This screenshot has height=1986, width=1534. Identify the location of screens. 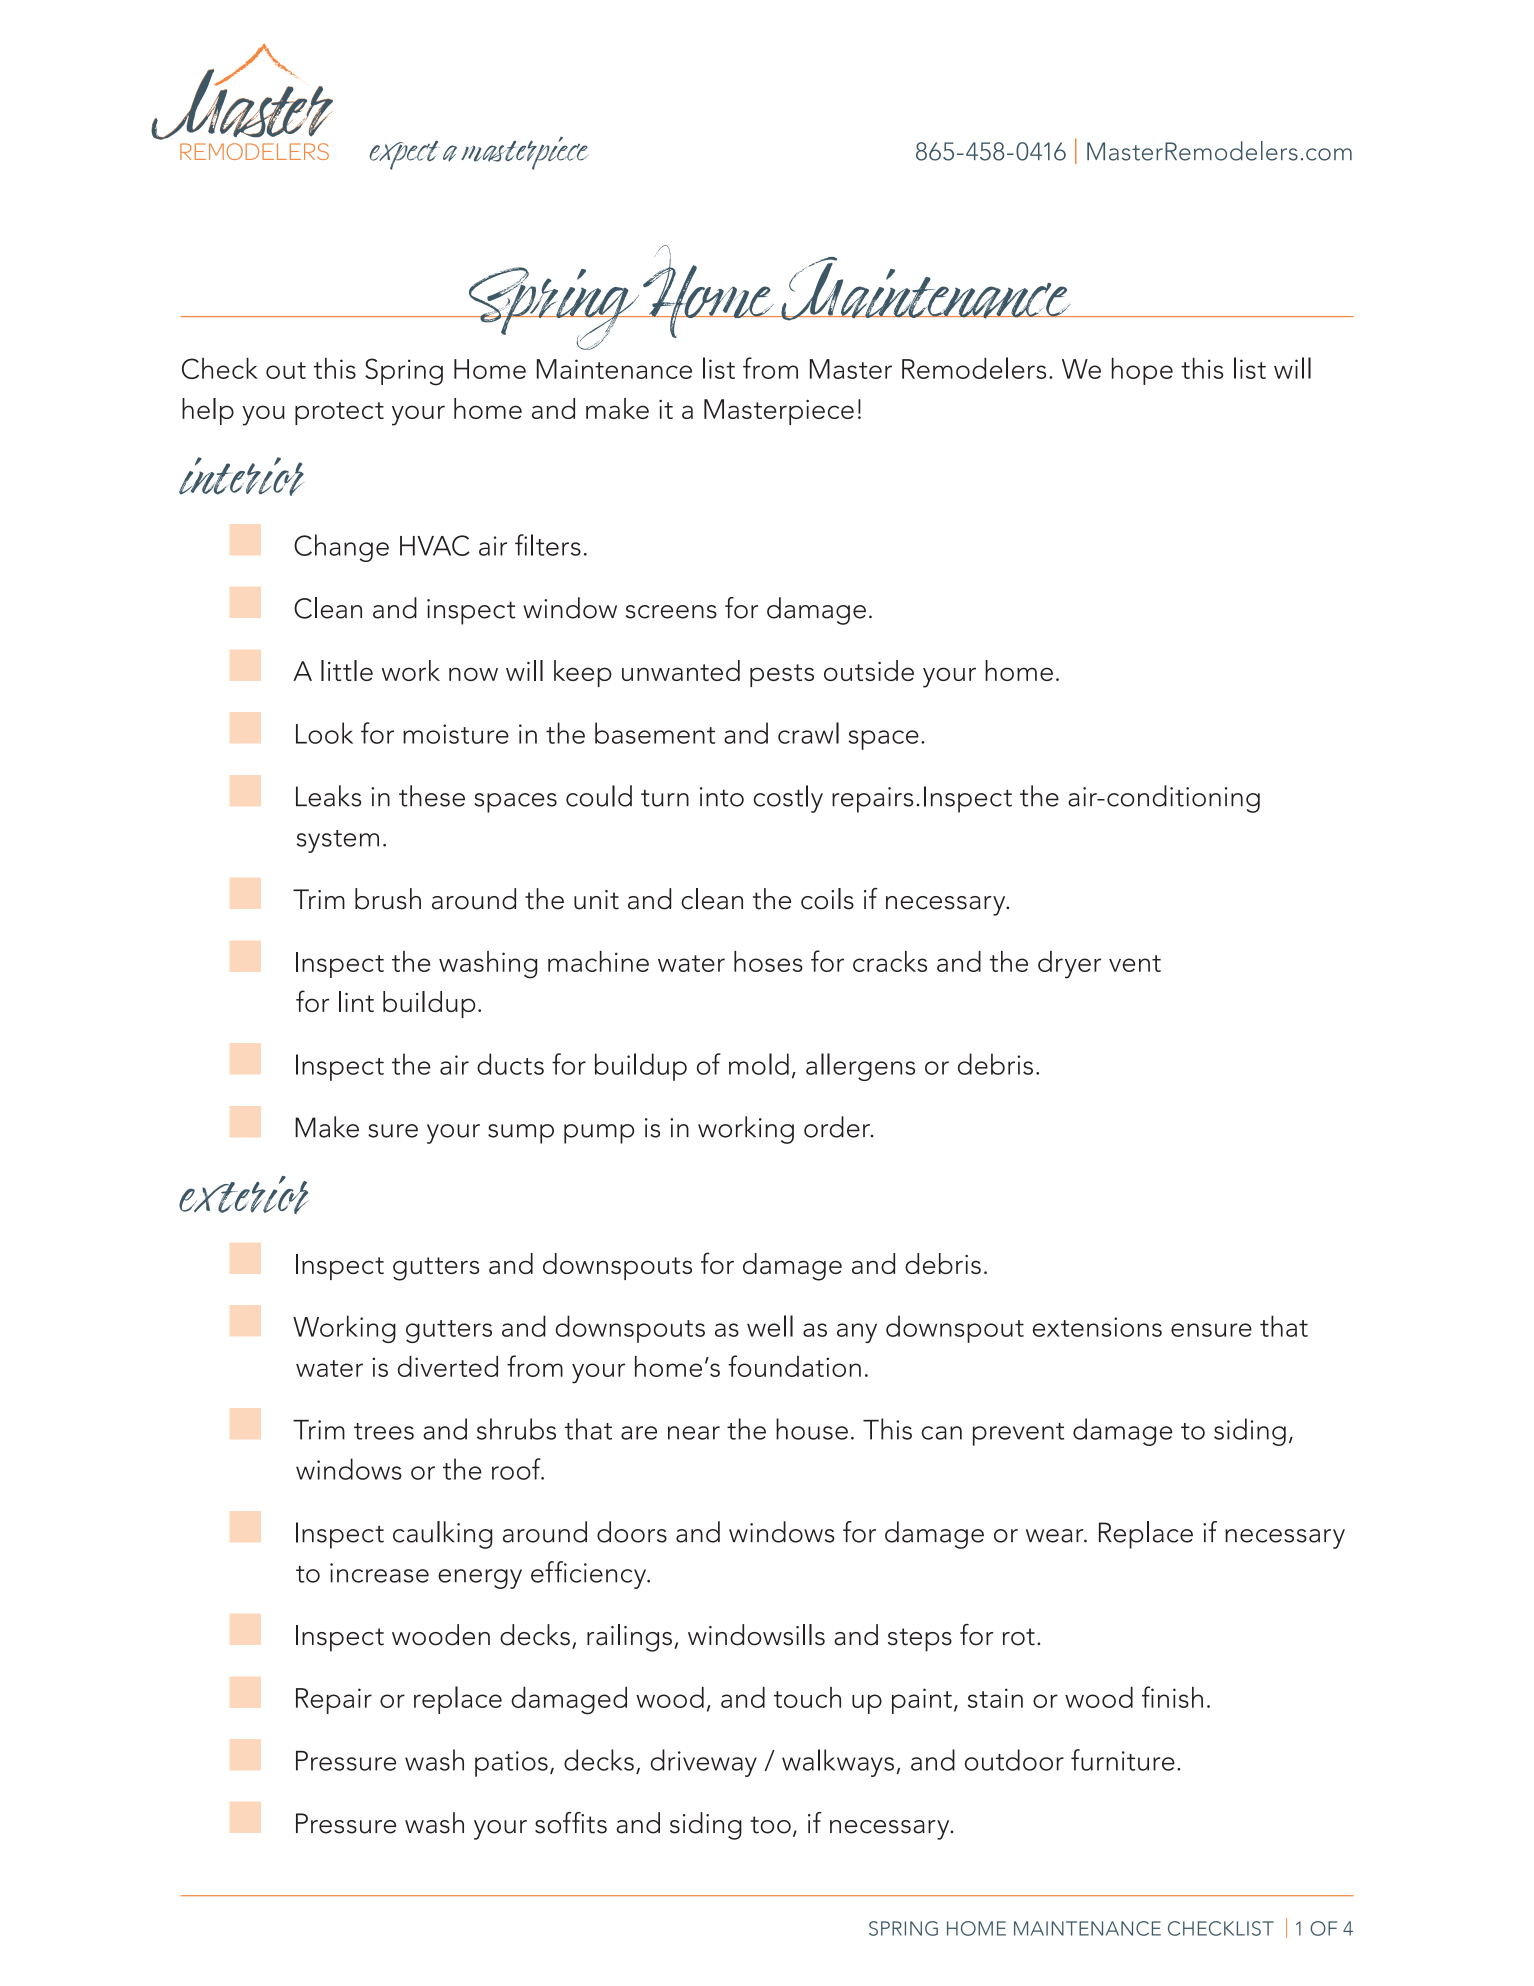
(671, 612).
